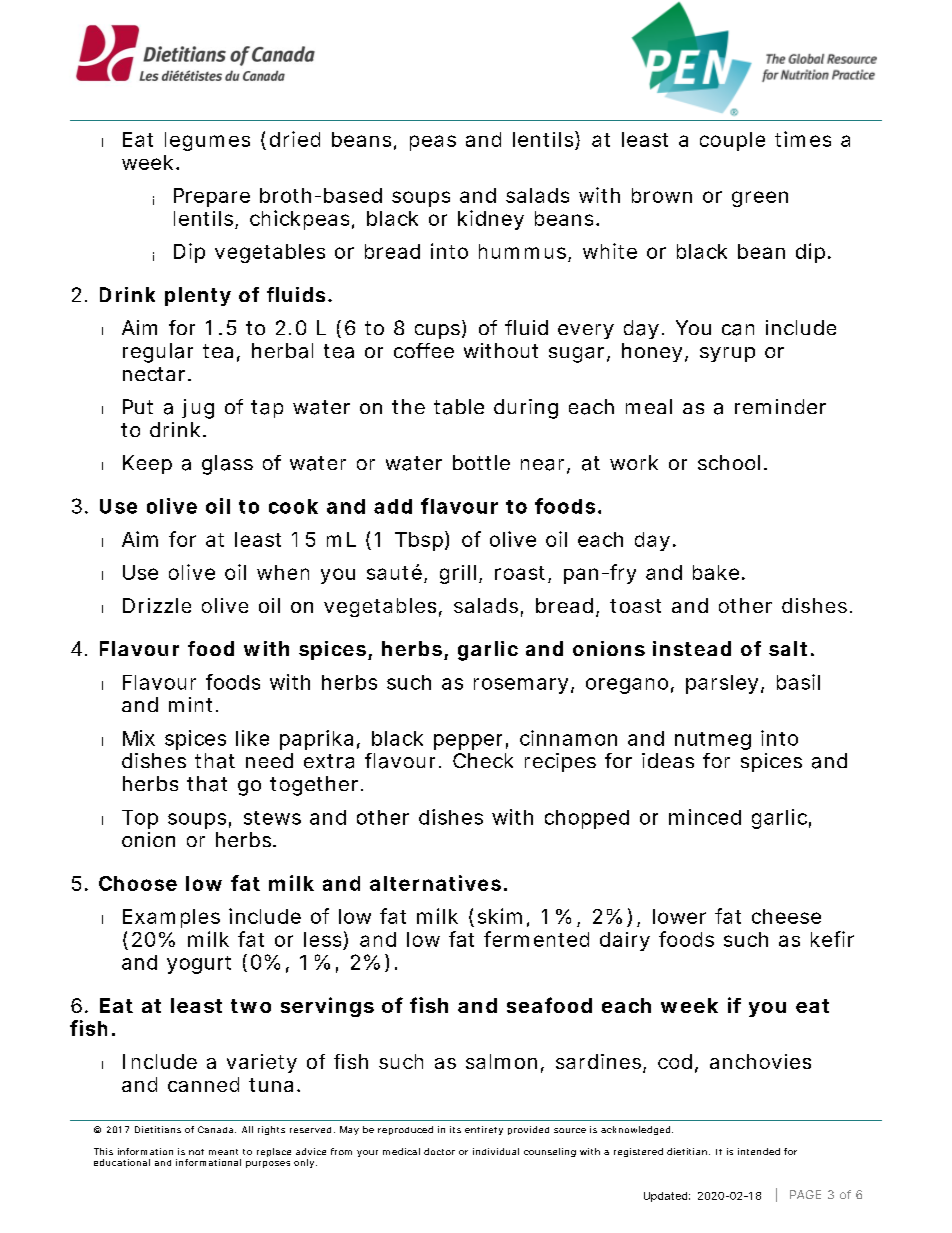 This screenshot has height=1233, width=952. What do you see at coordinates (521, 686) in the screenshot?
I see `rosemary` at bounding box center [521, 686].
